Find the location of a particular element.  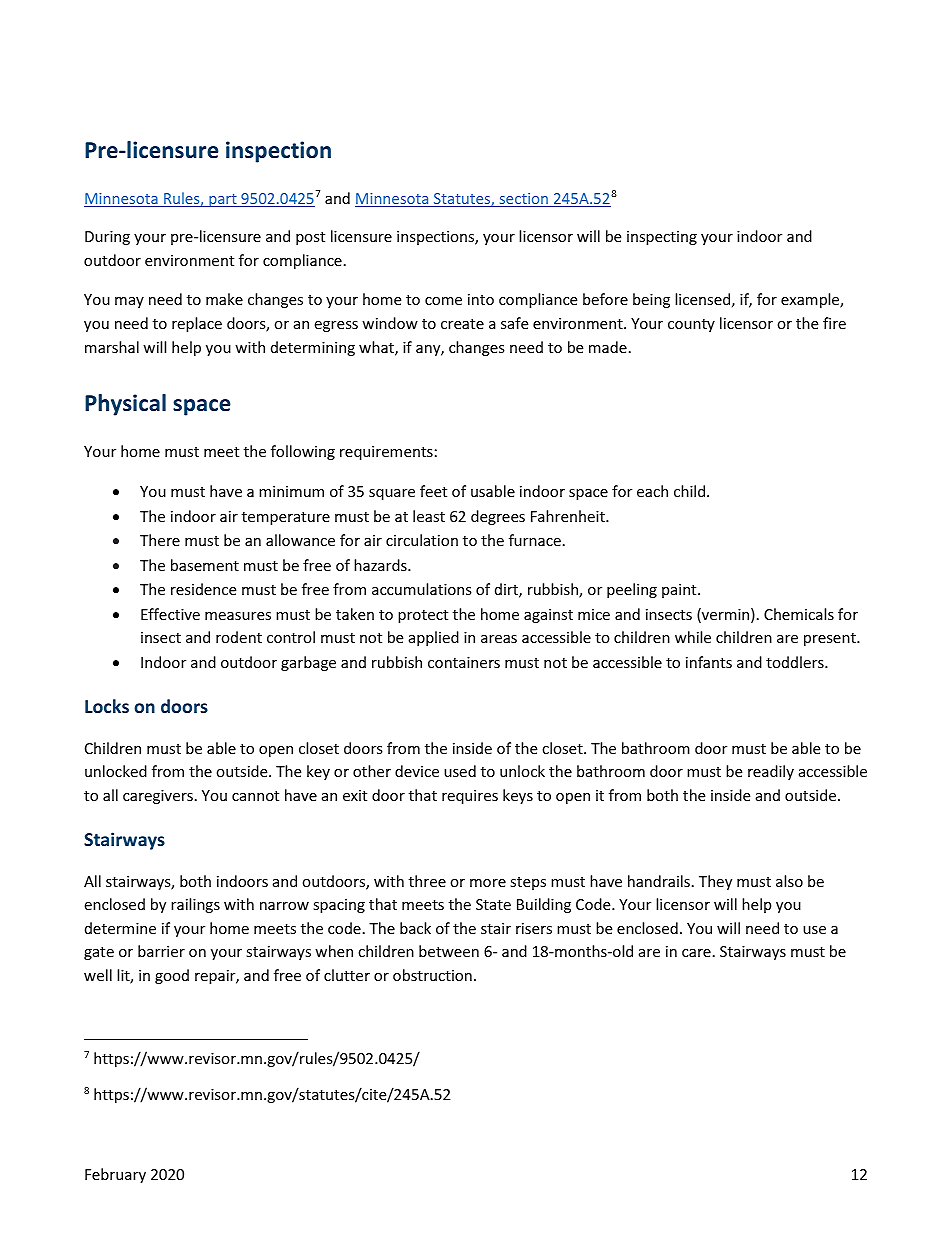

part is located at coordinates (223, 200).
